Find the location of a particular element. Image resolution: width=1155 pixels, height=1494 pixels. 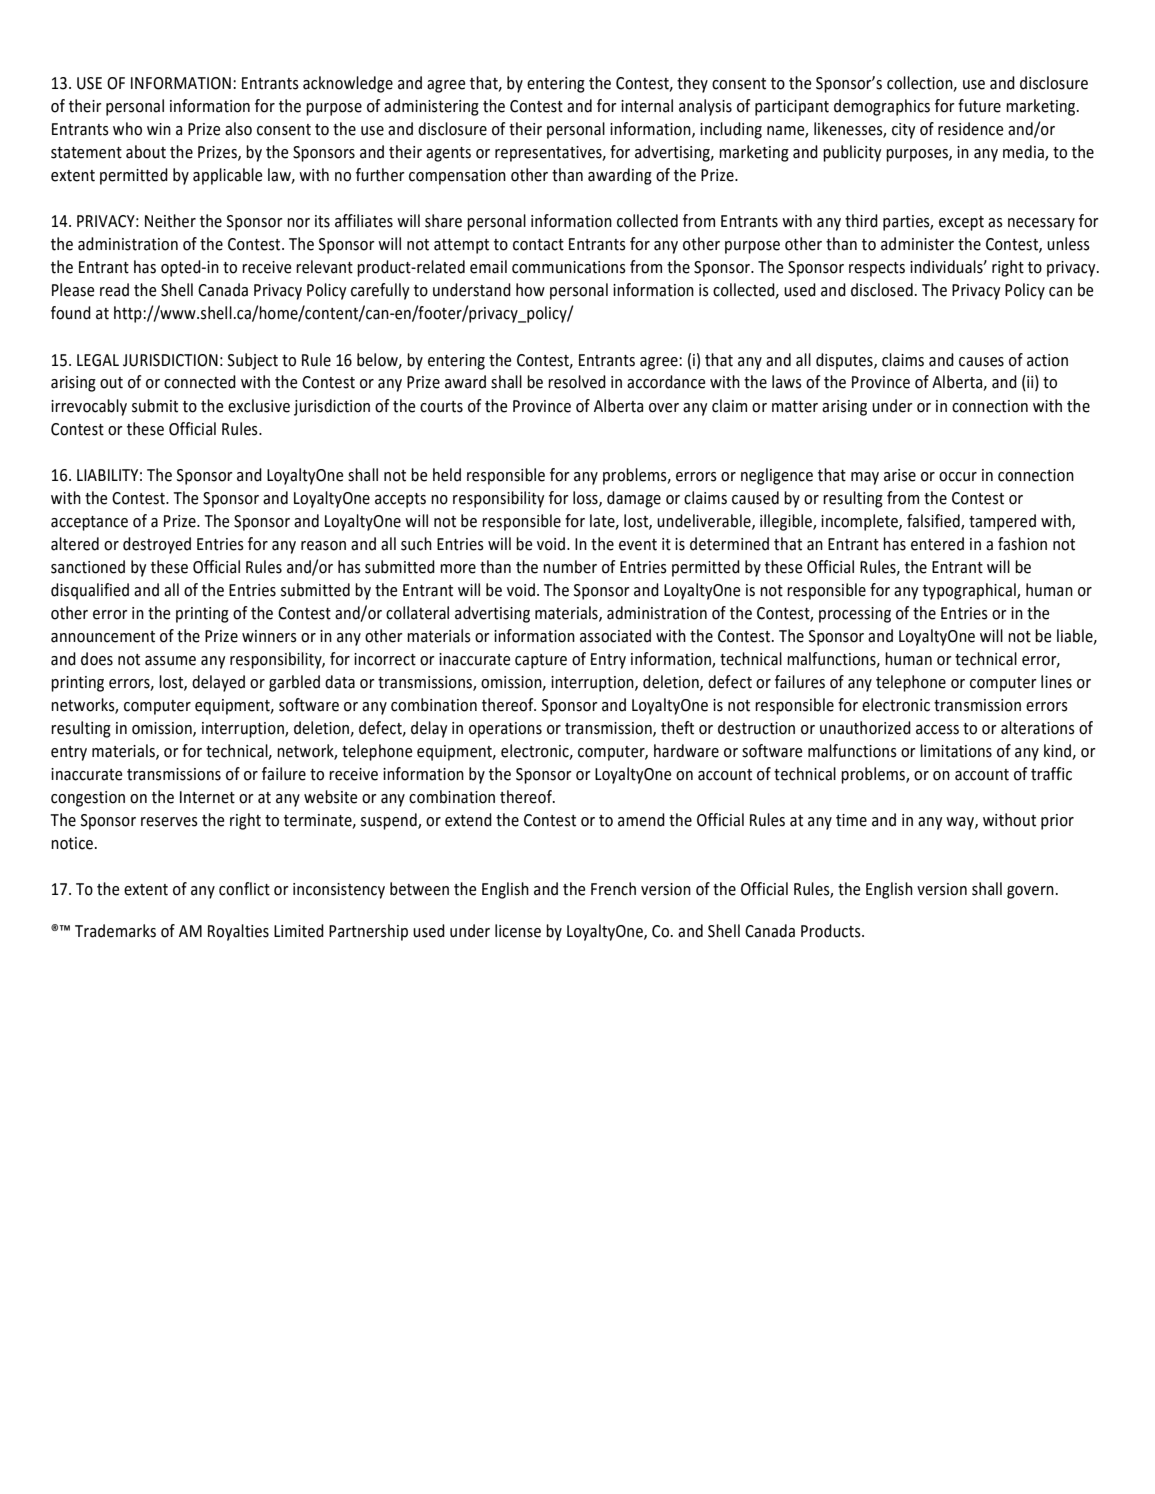

also is located at coordinates (238, 129).
